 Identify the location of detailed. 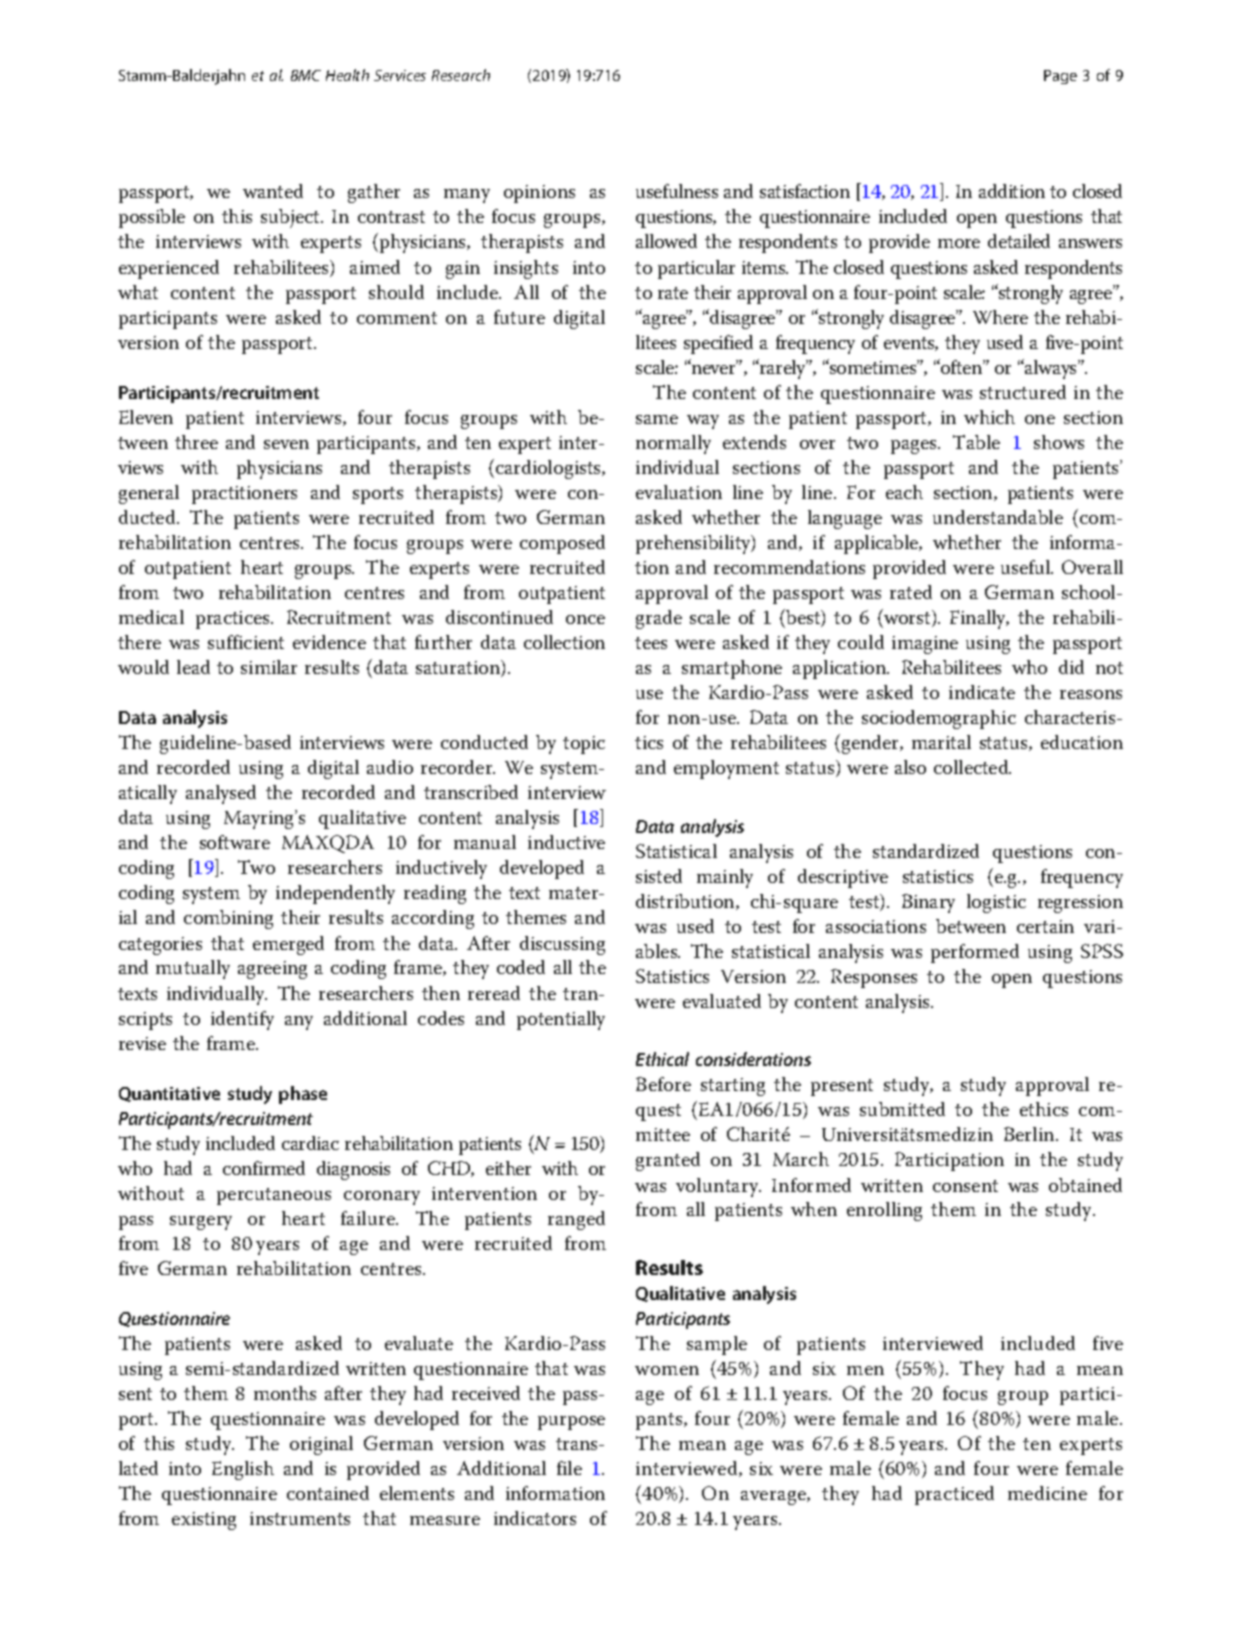
(1019, 241).
